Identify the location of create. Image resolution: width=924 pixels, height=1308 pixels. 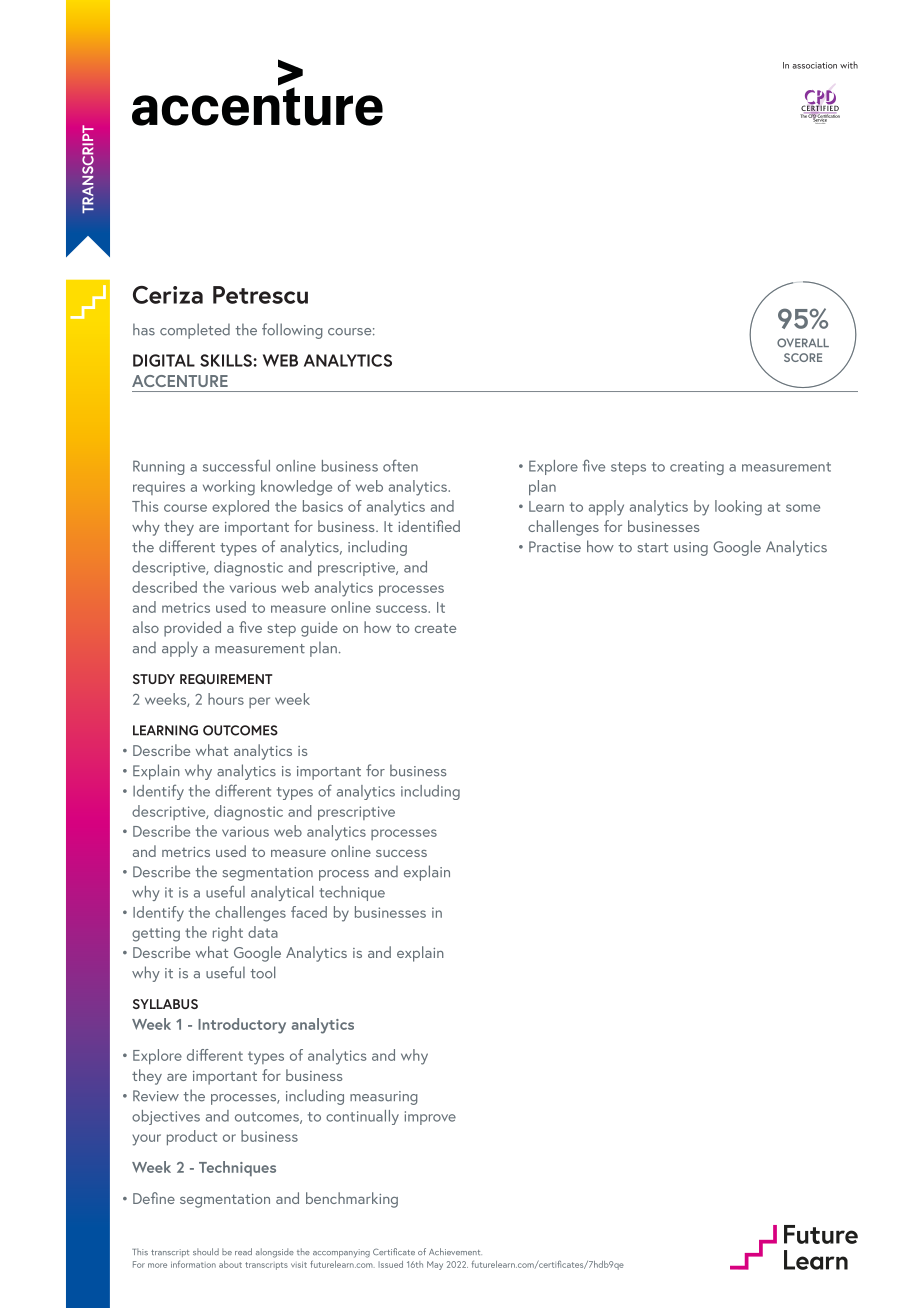
(435, 628).
